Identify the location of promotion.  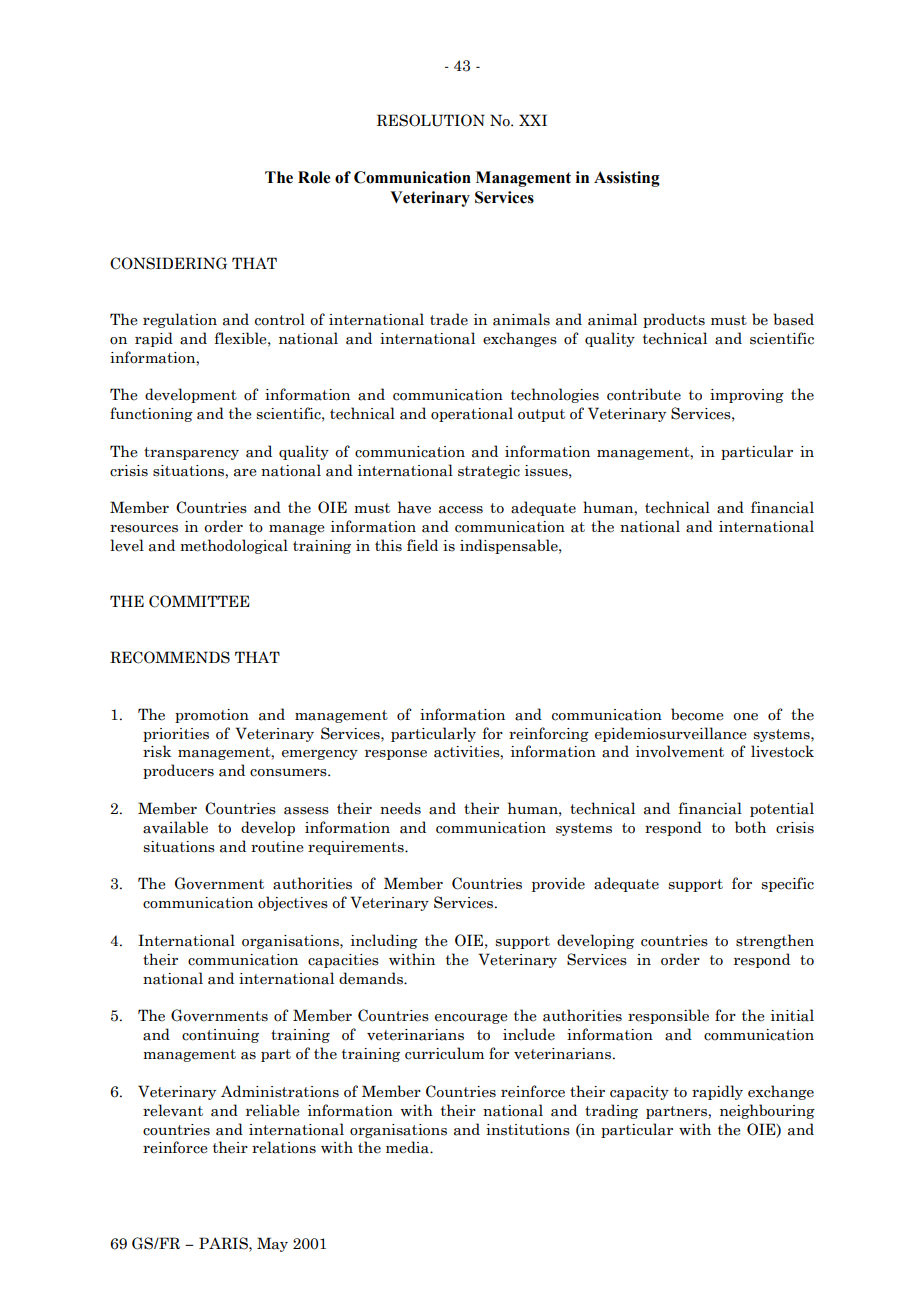
(212, 716).
